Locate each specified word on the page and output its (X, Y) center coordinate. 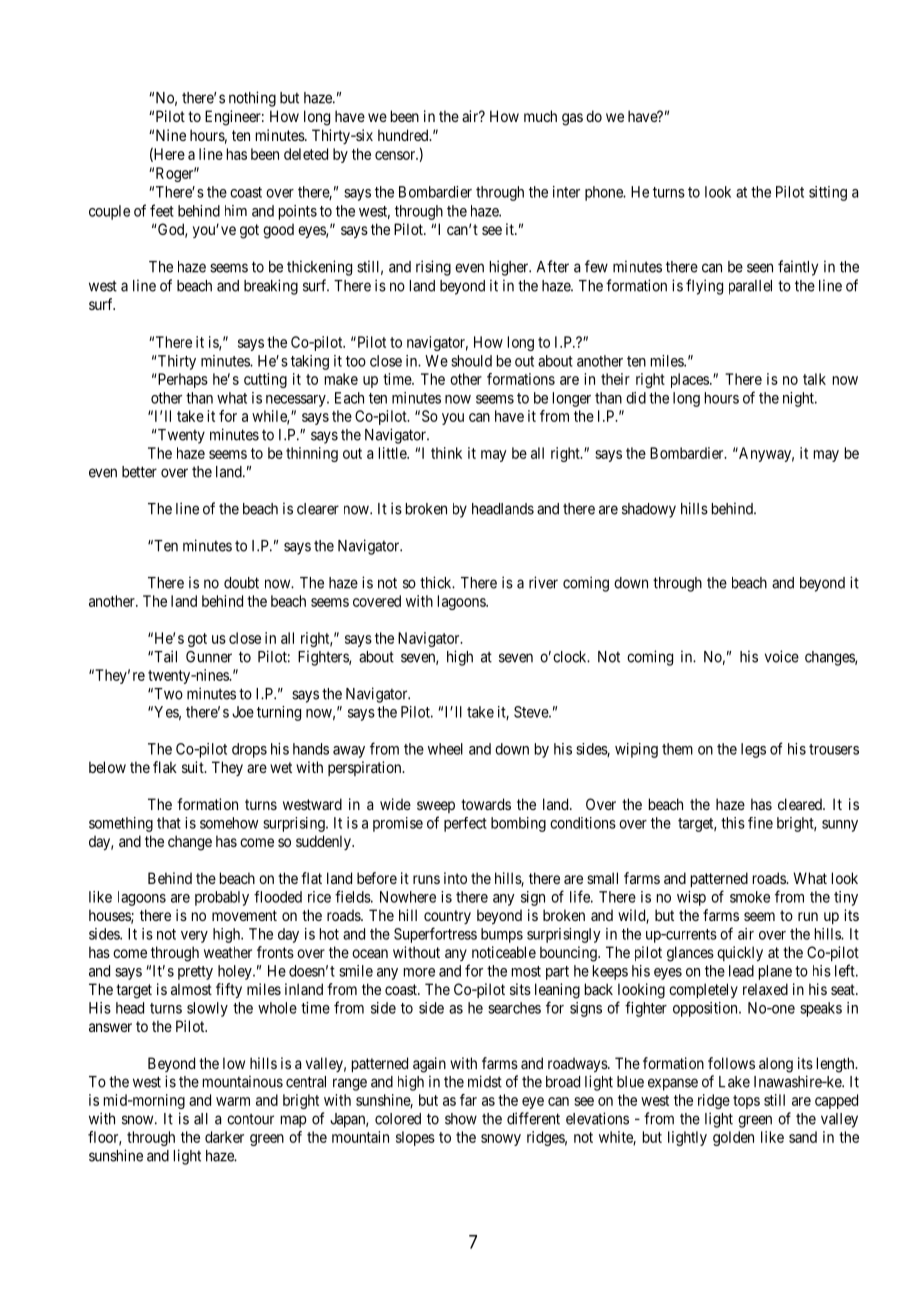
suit (194, 767)
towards (486, 804)
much (540, 116)
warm (233, 1101)
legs (753, 750)
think (446, 453)
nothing (252, 99)
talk (814, 379)
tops (746, 1102)
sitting (828, 193)
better (139, 472)
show (461, 1119)
